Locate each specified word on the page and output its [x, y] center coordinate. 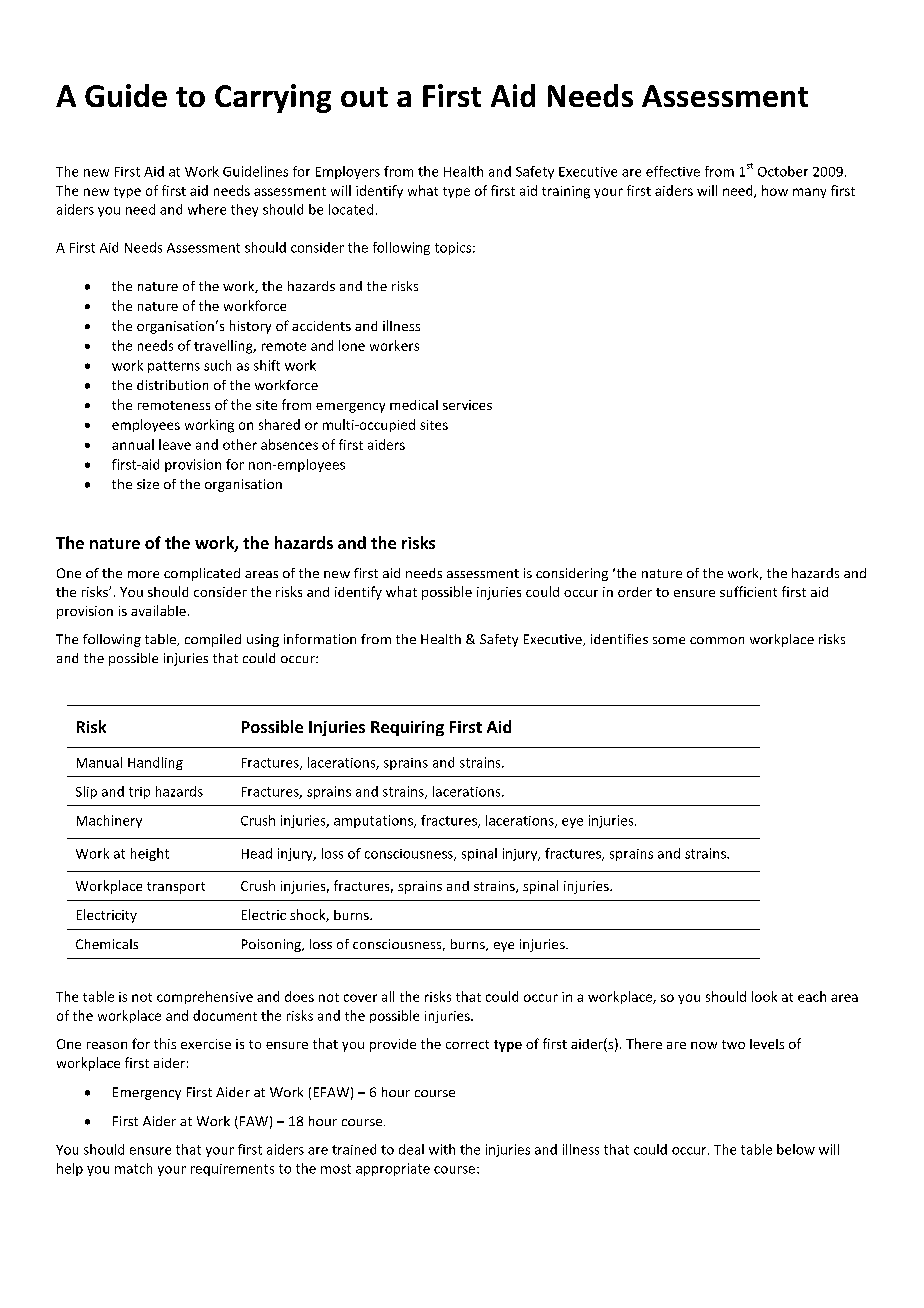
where [207, 209]
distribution [172, 385]
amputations [374, 821]
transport [176, 888]
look [764, 996]
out [364, 97]
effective [673, 171]
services [467, 405]
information [320, 639]
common [717, 640]
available [158, 610]
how [775, 190]
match [133, 1168]
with [442, 1149]
